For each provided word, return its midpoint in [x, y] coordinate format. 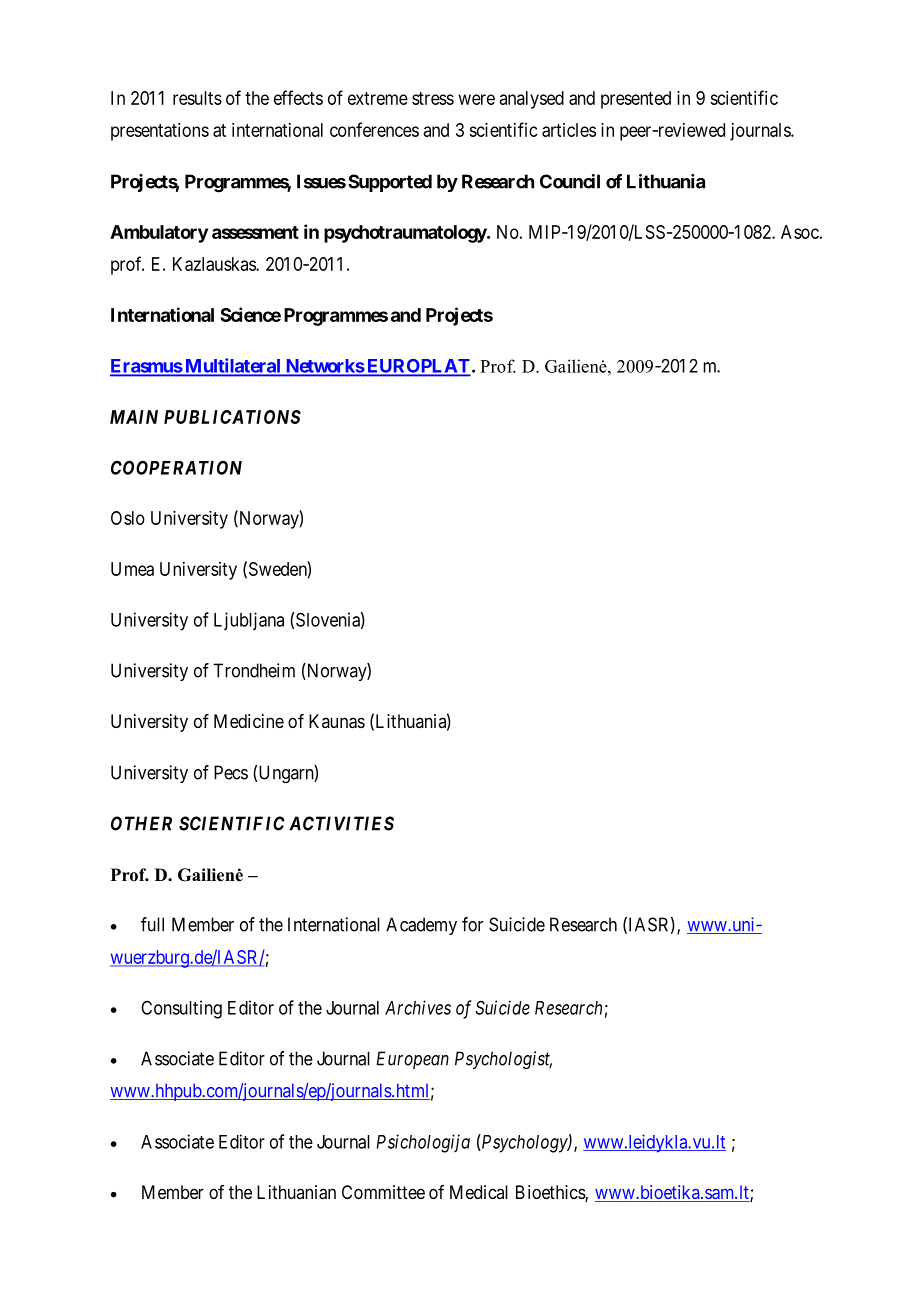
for [472, 924]
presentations [160, 132]
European [412, 1060]
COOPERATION [176, 467]
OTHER [141, 823]
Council [570, 181]
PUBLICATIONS [232, 417]
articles [569, 130]
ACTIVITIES [341, 823]
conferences [374, 129]
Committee [383, 1192]
